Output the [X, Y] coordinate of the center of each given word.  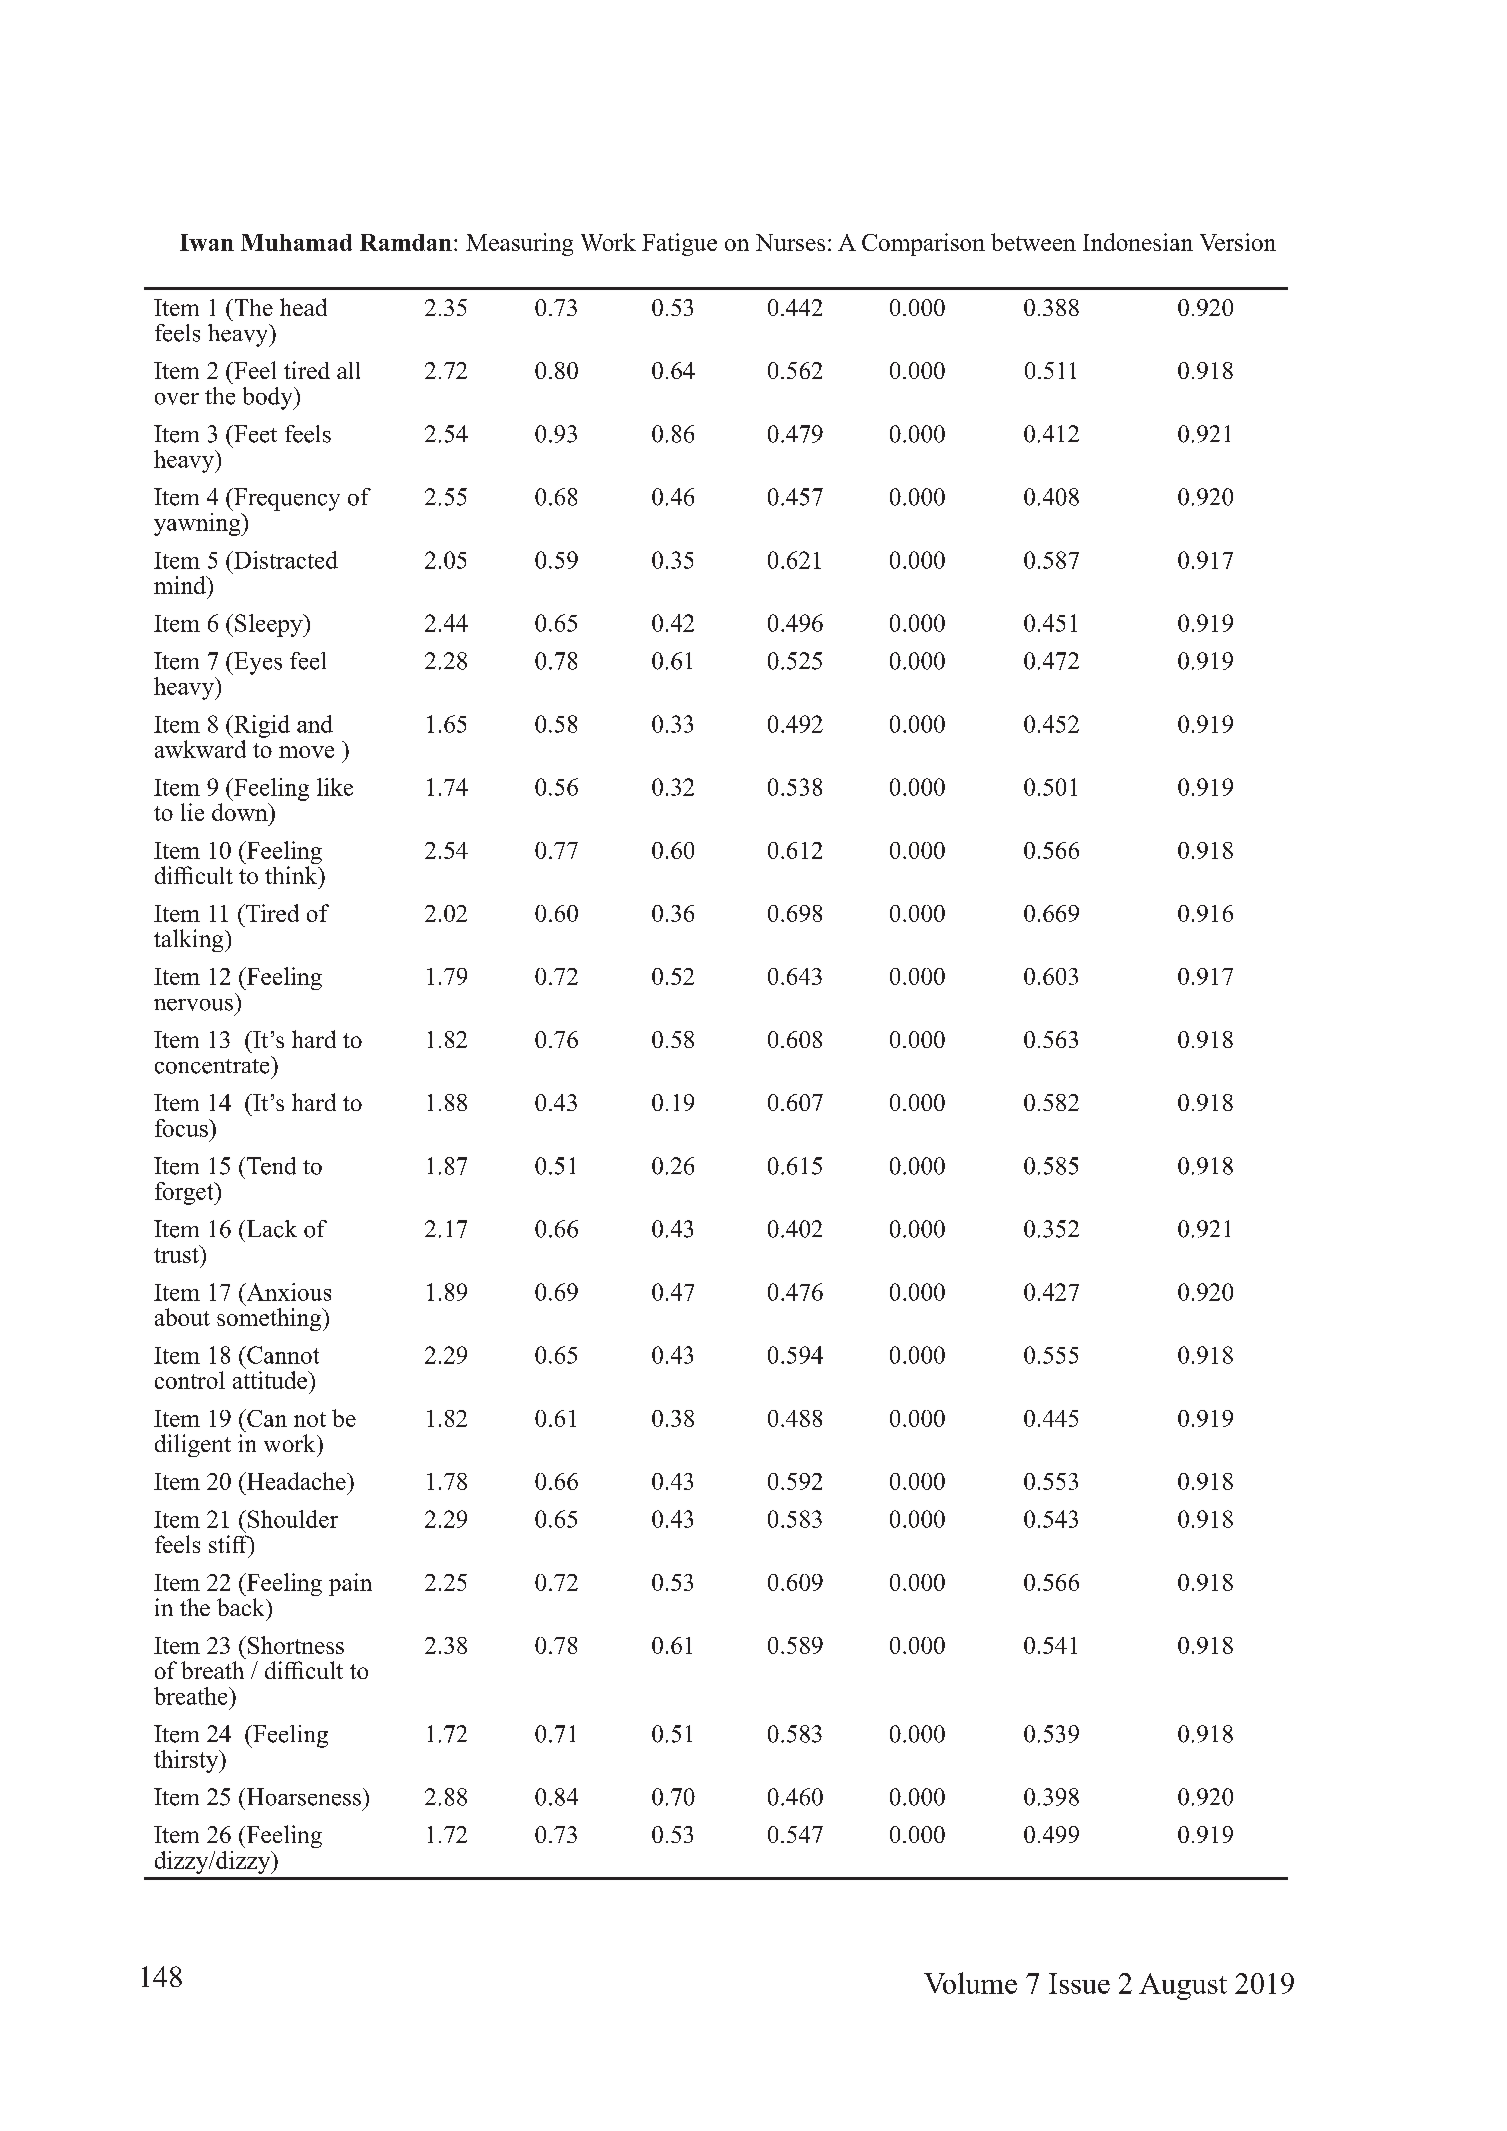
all [348, 370]
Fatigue [679, 244]
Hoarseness [302, 1797]
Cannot [282, 1355]
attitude [271, 1380]
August [1183, 1986]
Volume [970, 1983]
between [1033, 242]
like [335, 787]
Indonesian [1138, 242]
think [292, 875]
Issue [1079, 1983]
